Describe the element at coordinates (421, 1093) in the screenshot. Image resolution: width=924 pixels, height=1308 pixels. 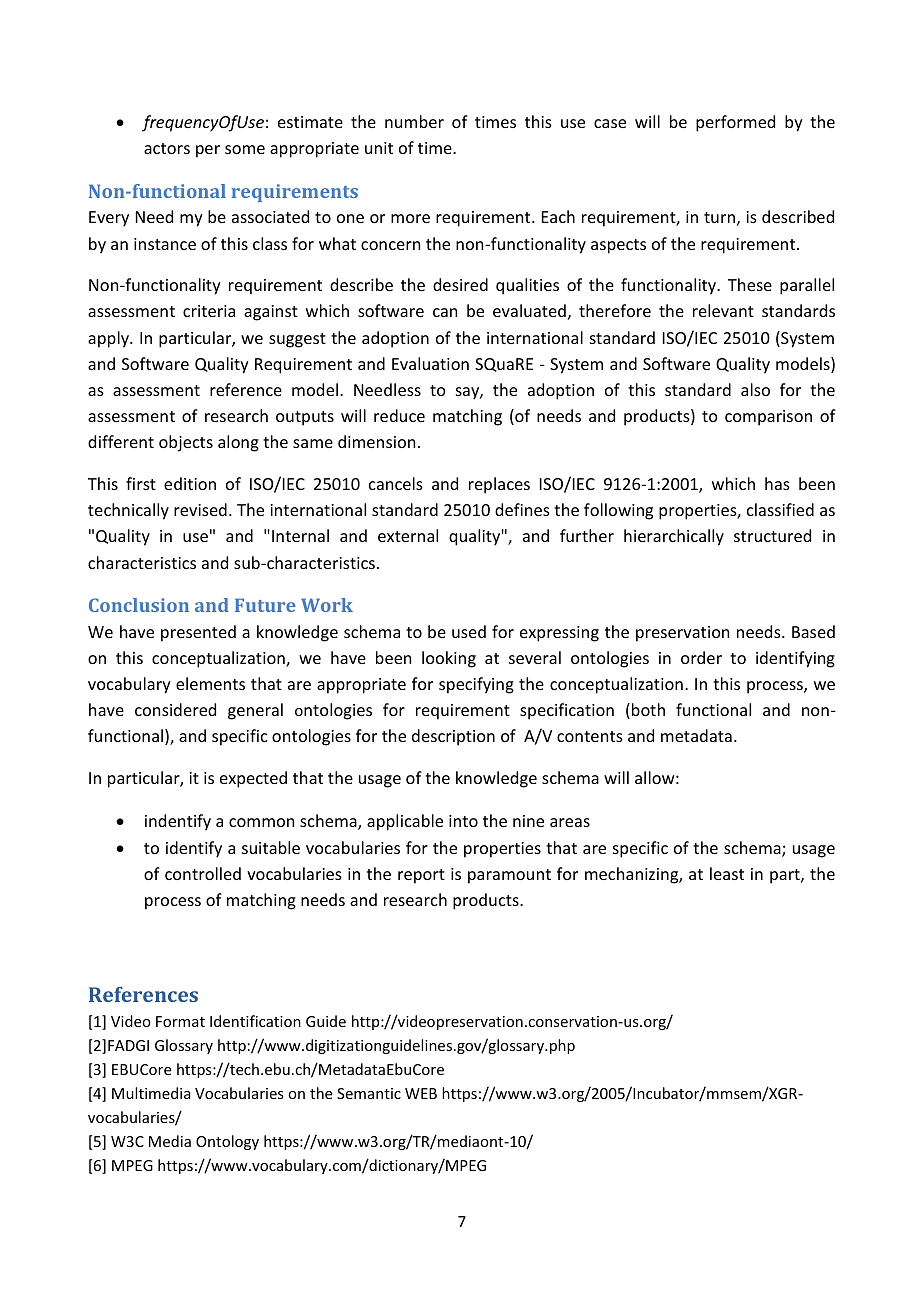
I see `WEB` at that location.
